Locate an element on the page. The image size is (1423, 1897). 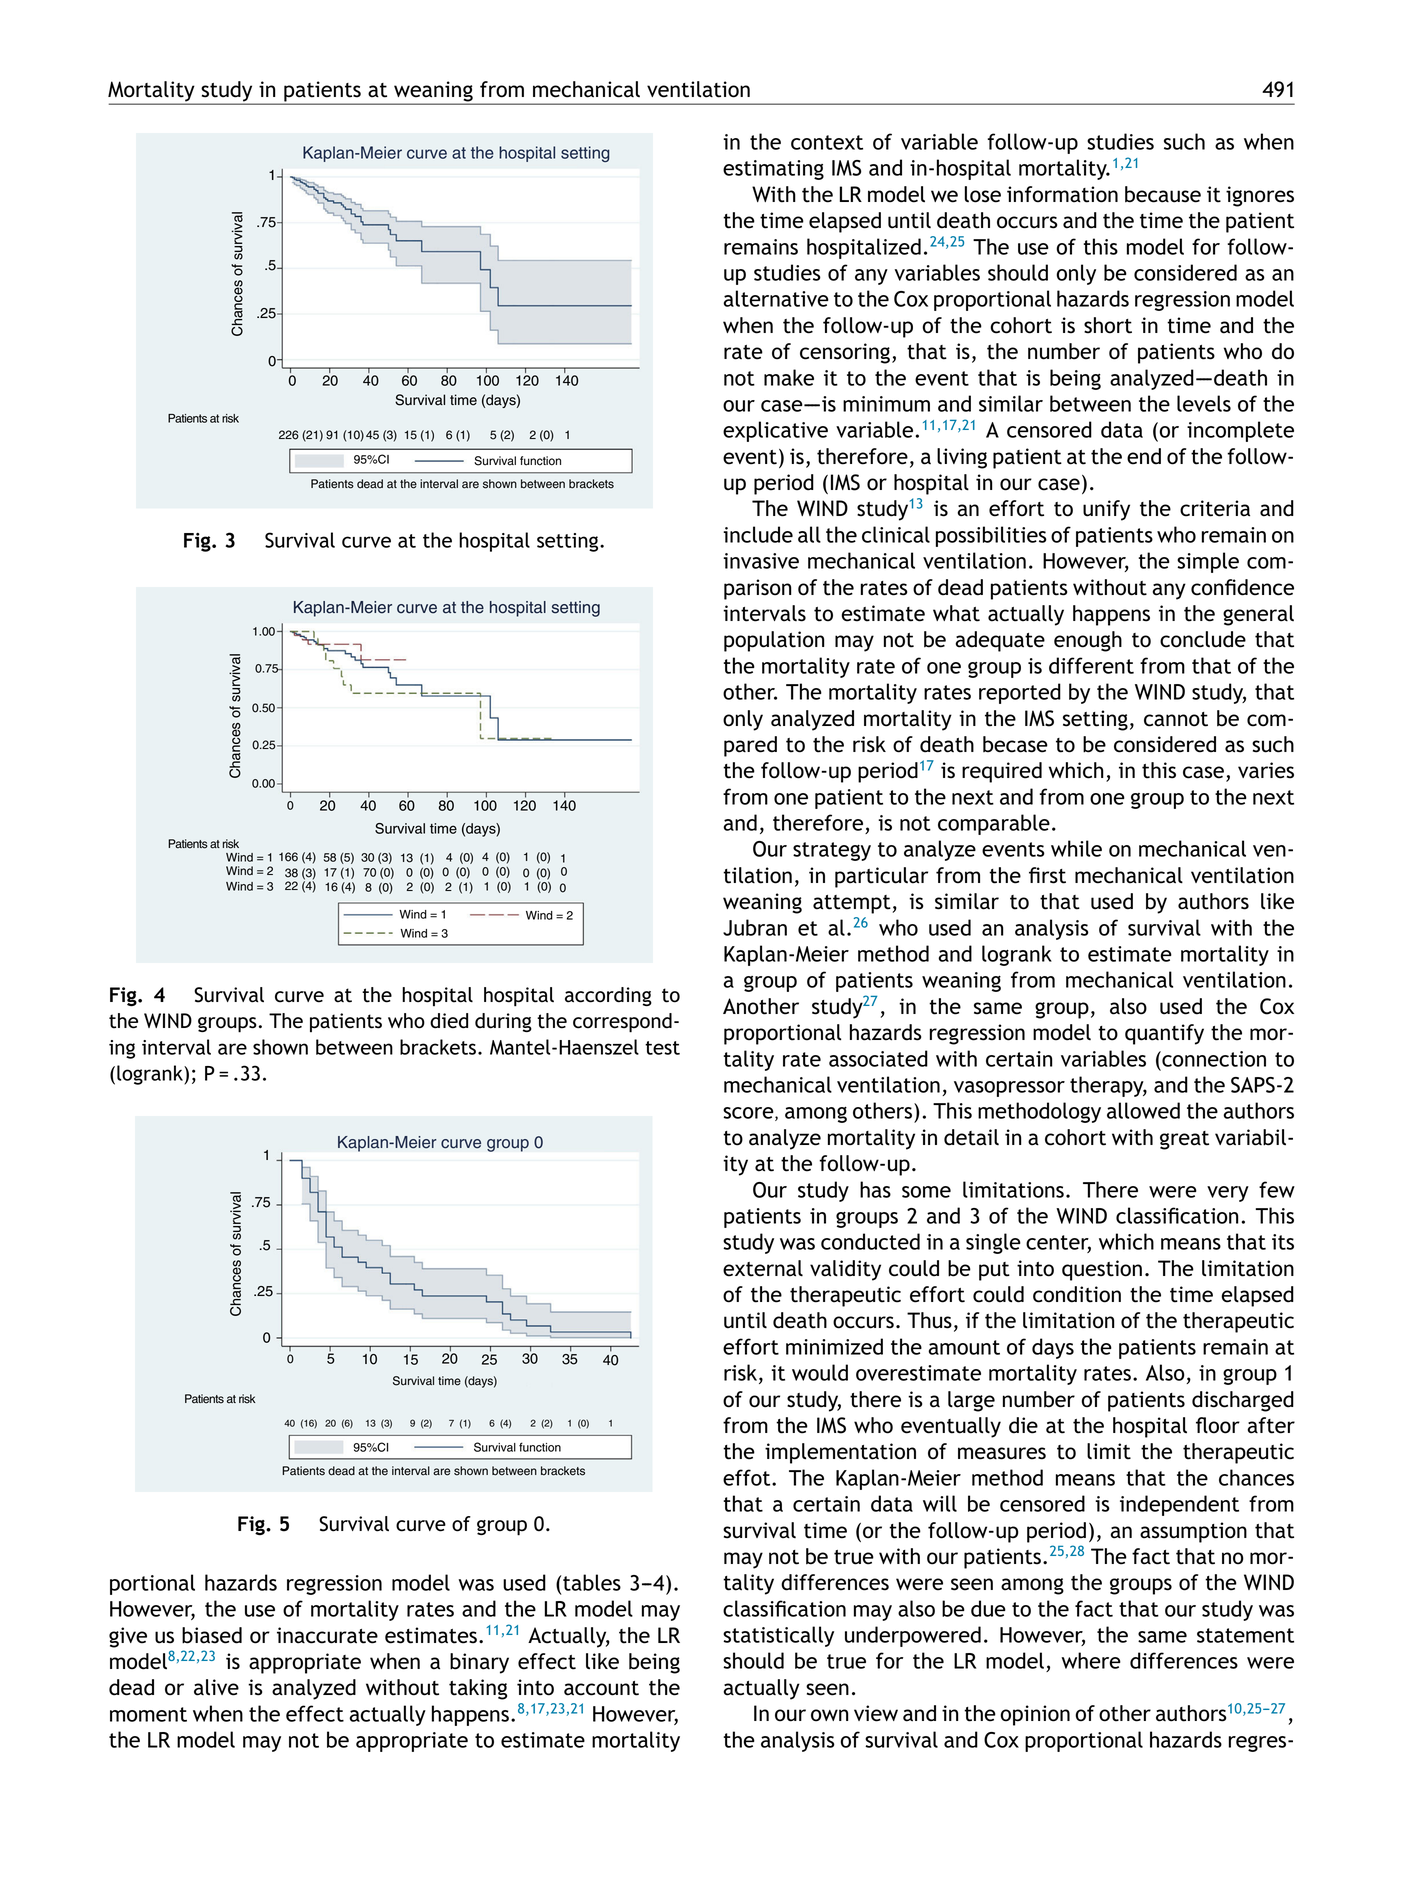
score is located at coordinates (749, 1114).
